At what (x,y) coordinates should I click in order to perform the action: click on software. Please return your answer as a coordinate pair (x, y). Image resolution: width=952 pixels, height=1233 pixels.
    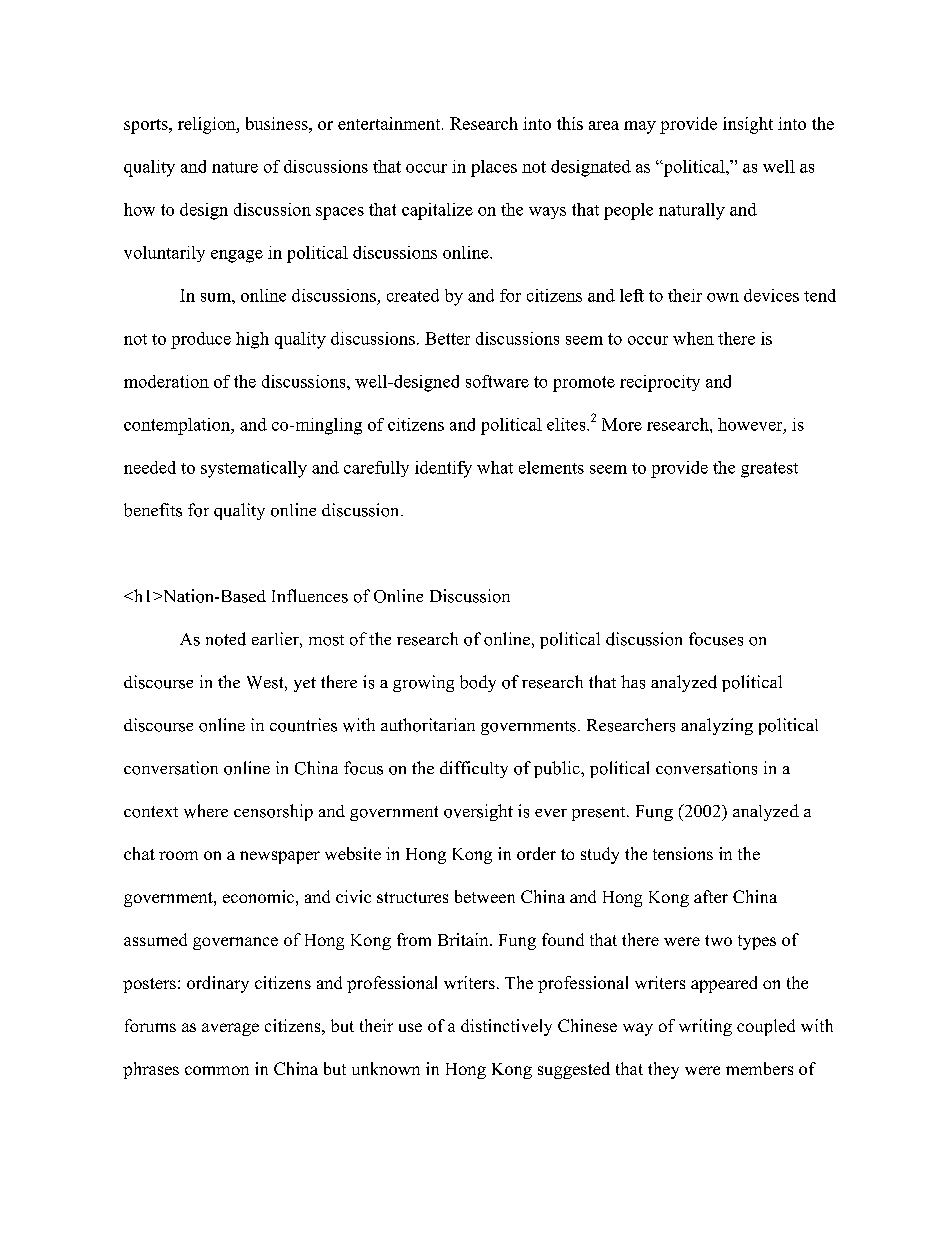
    Looking at the image, I should click on (497, 381).
